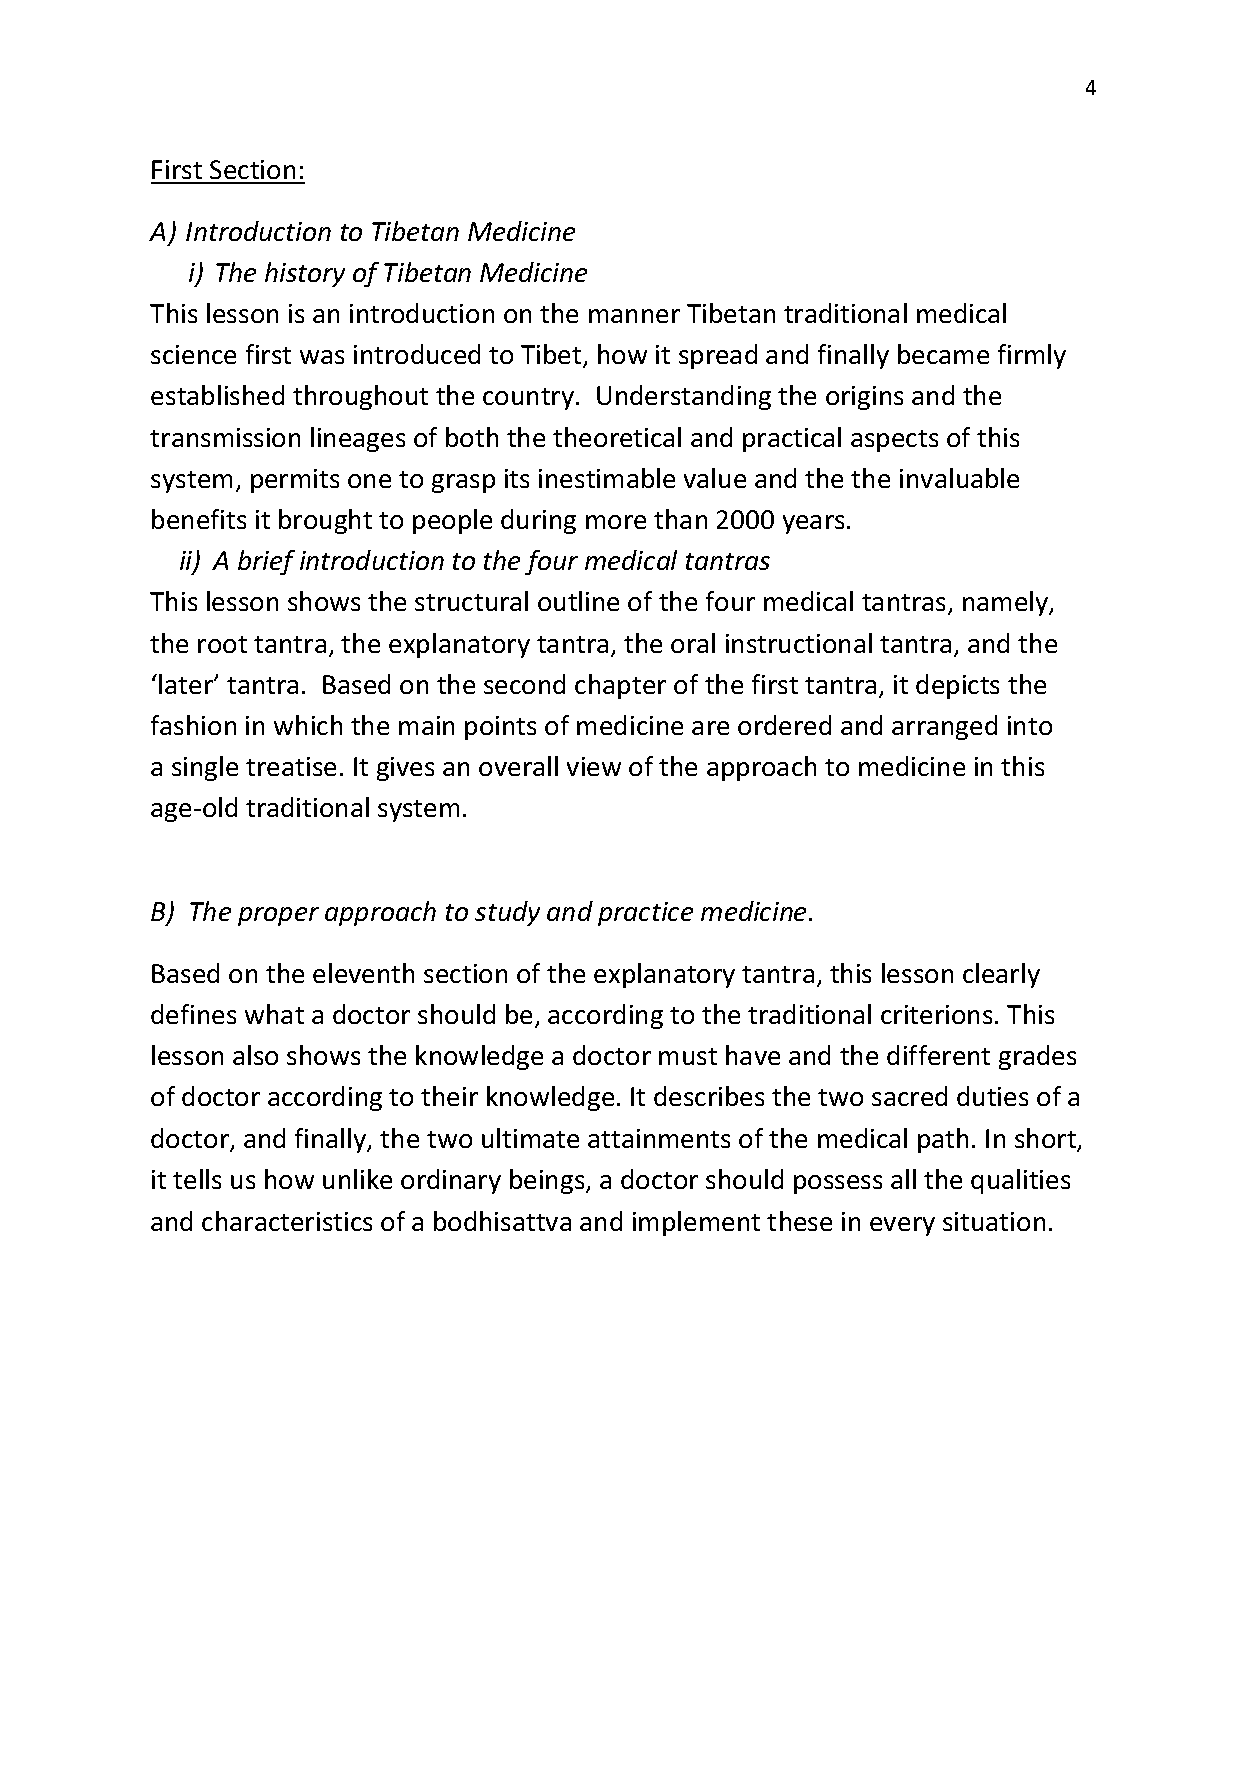 This image has width=1248, height=1765. I want to click on characteristics, so click(287, 1221).
